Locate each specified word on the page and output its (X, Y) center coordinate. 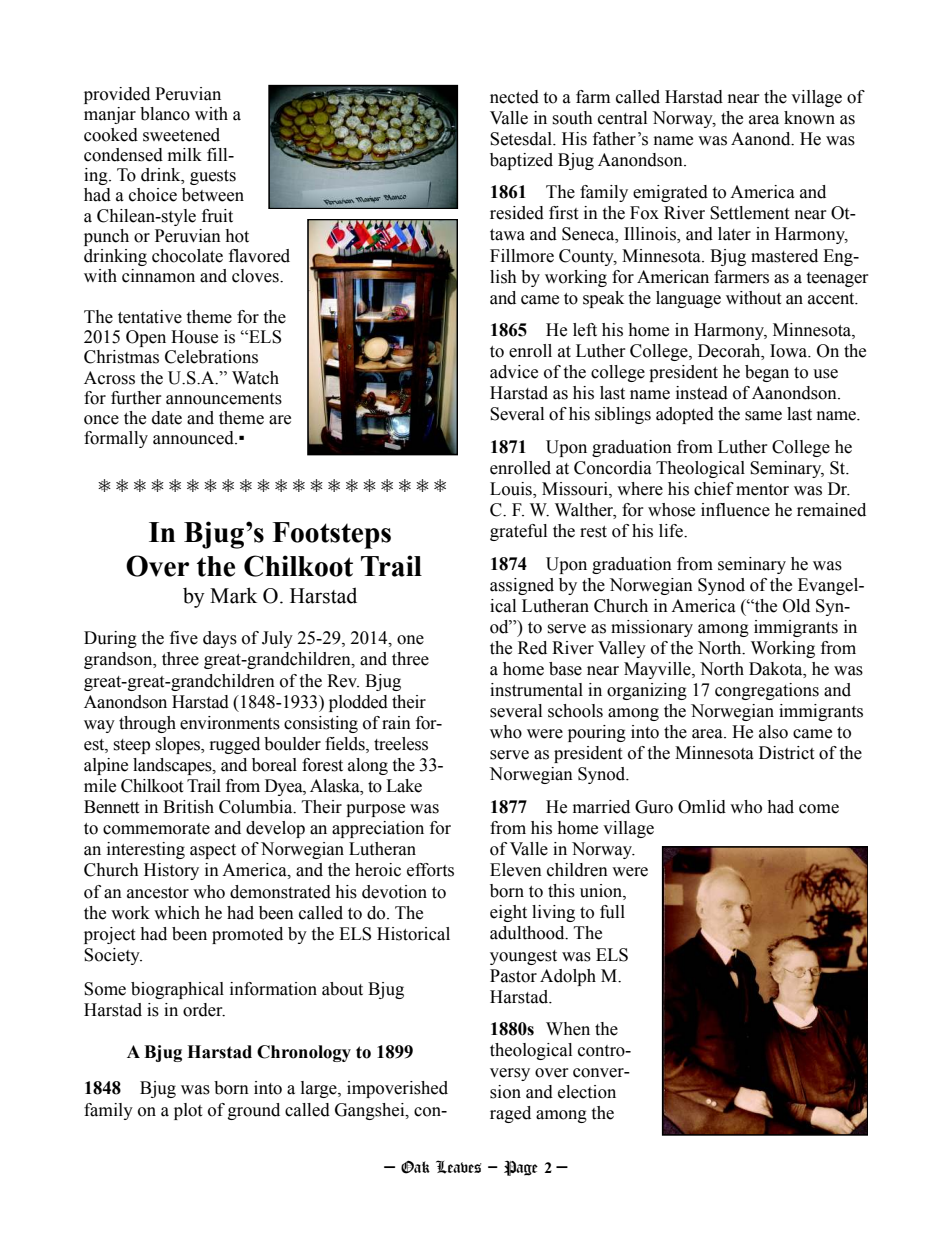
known (809, 118)
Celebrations (211, 357)
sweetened (181, 135)
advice (514, 372)
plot (188, 1111)
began (767, 373)
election (587, 1092)
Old (796, 606)
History (171, 871)
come (819, 809)
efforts (430, 870)
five (184, 638)
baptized (521, 161)
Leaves (459, 1167)
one (410, 640)
